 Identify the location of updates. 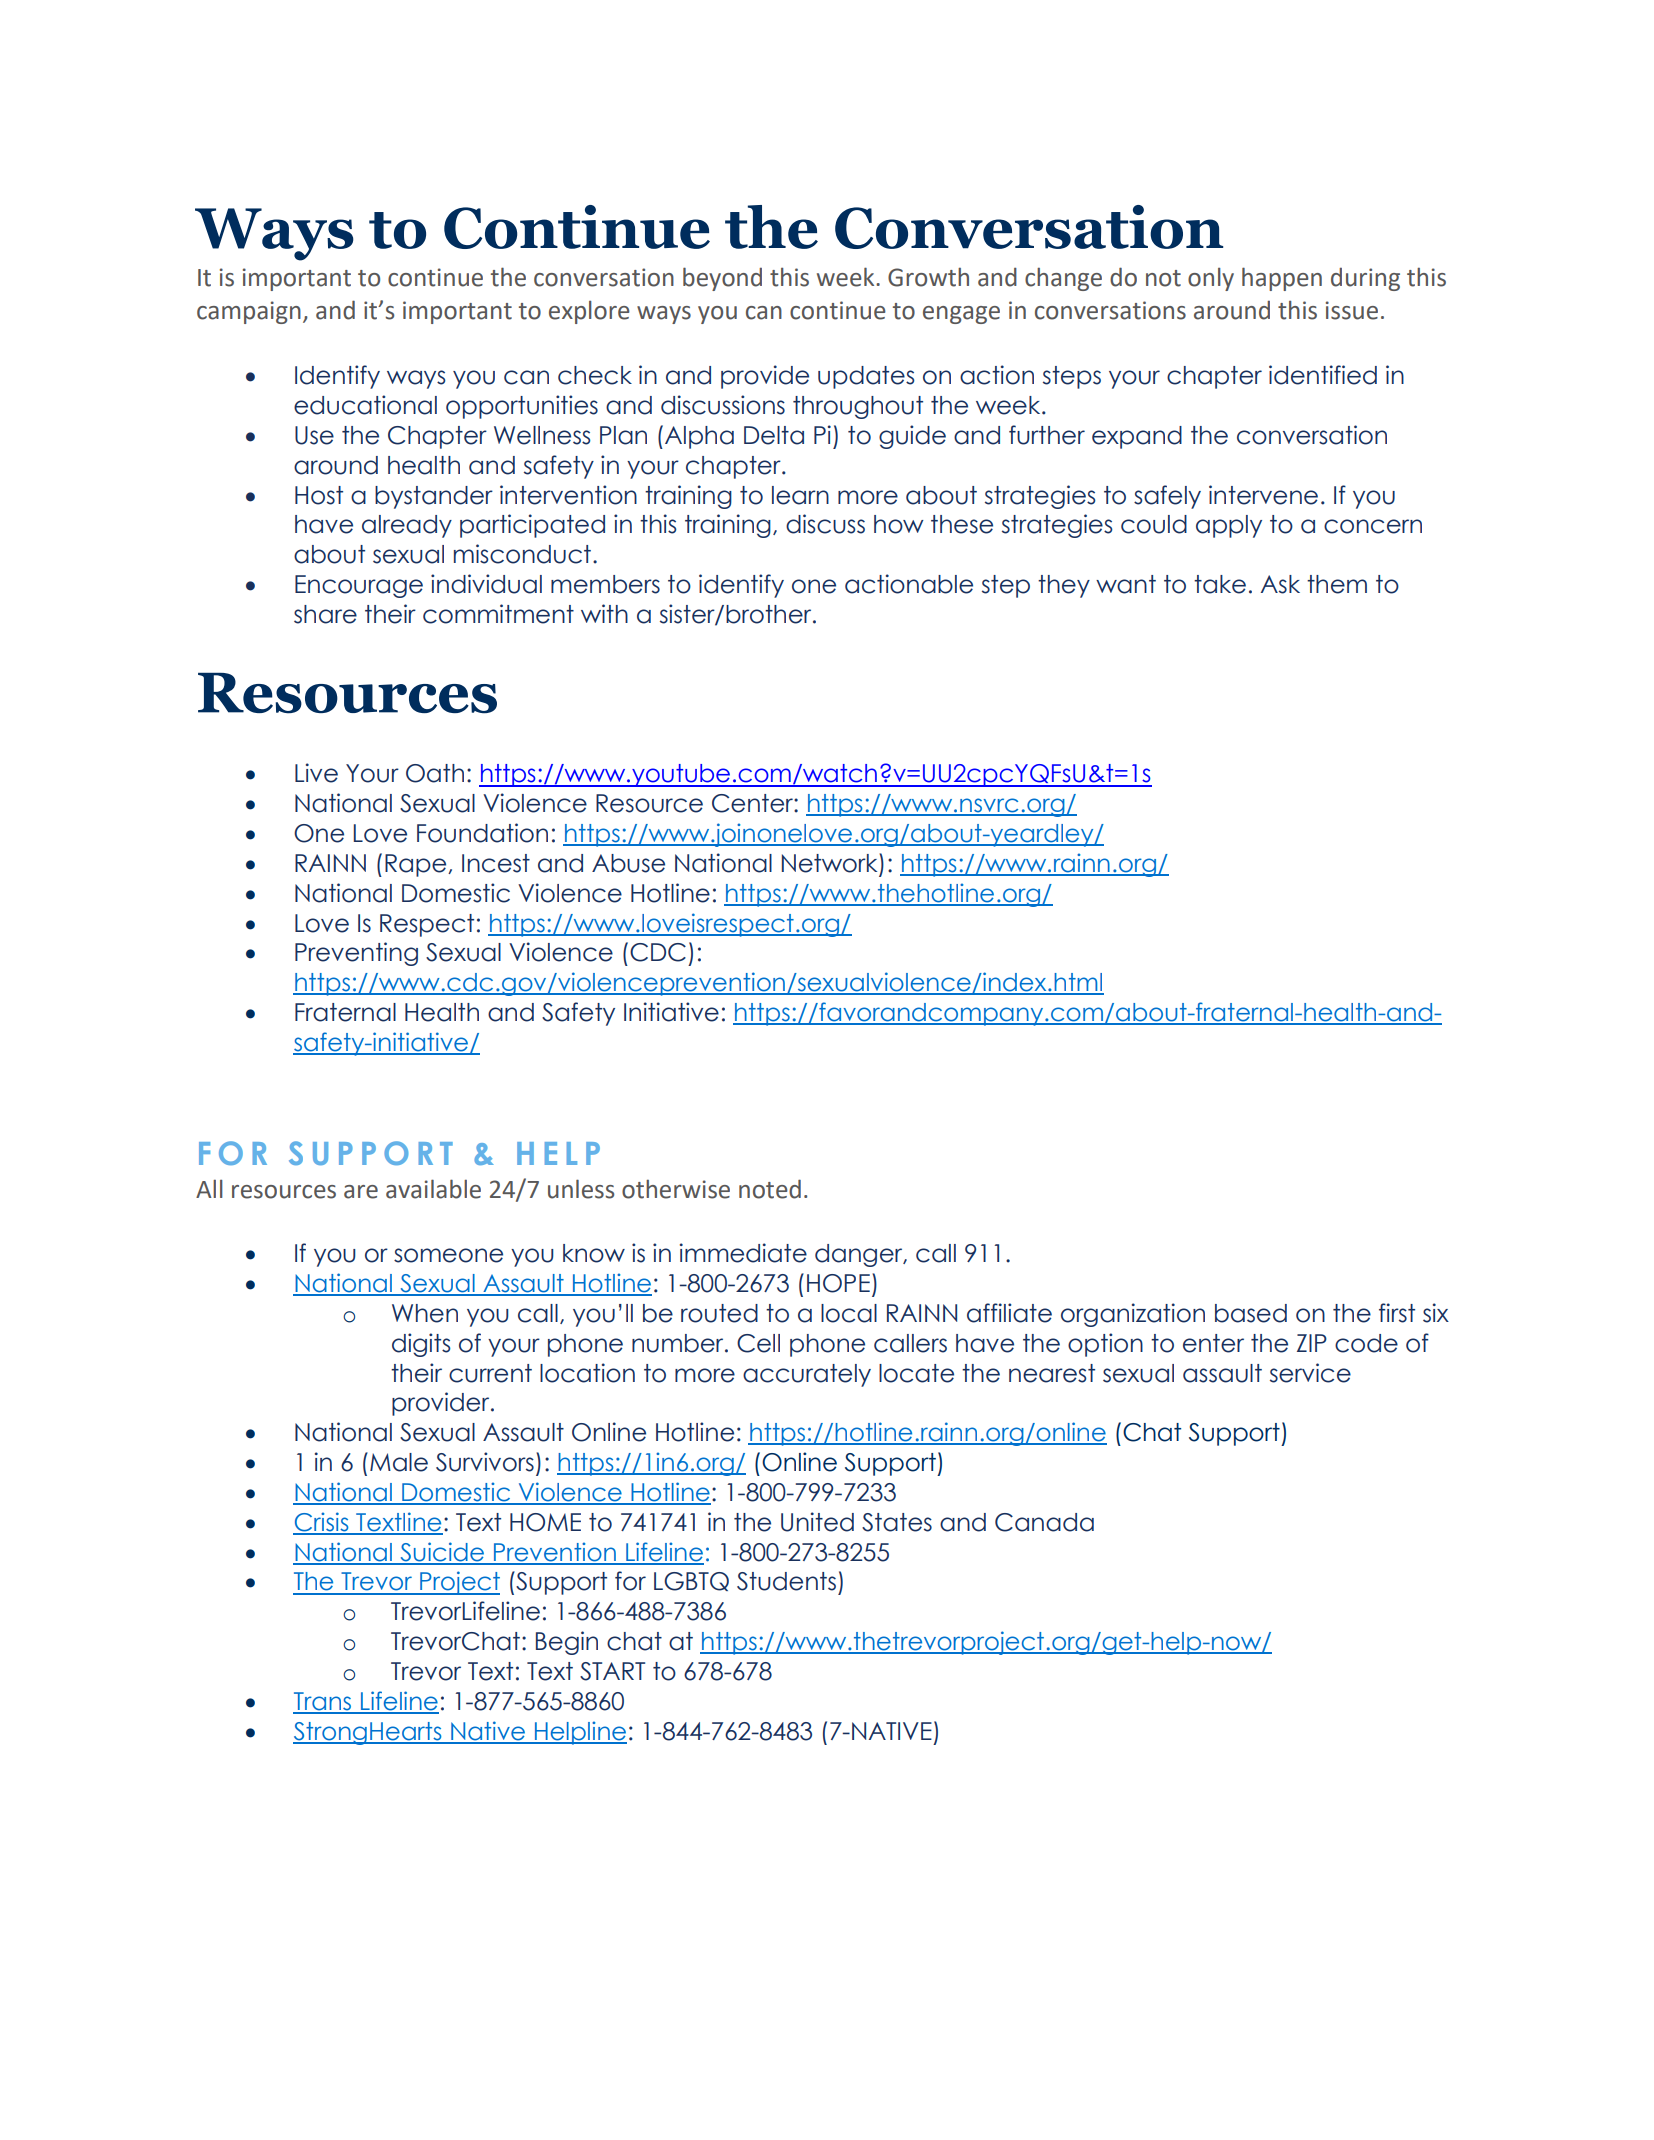
(866, 377).
